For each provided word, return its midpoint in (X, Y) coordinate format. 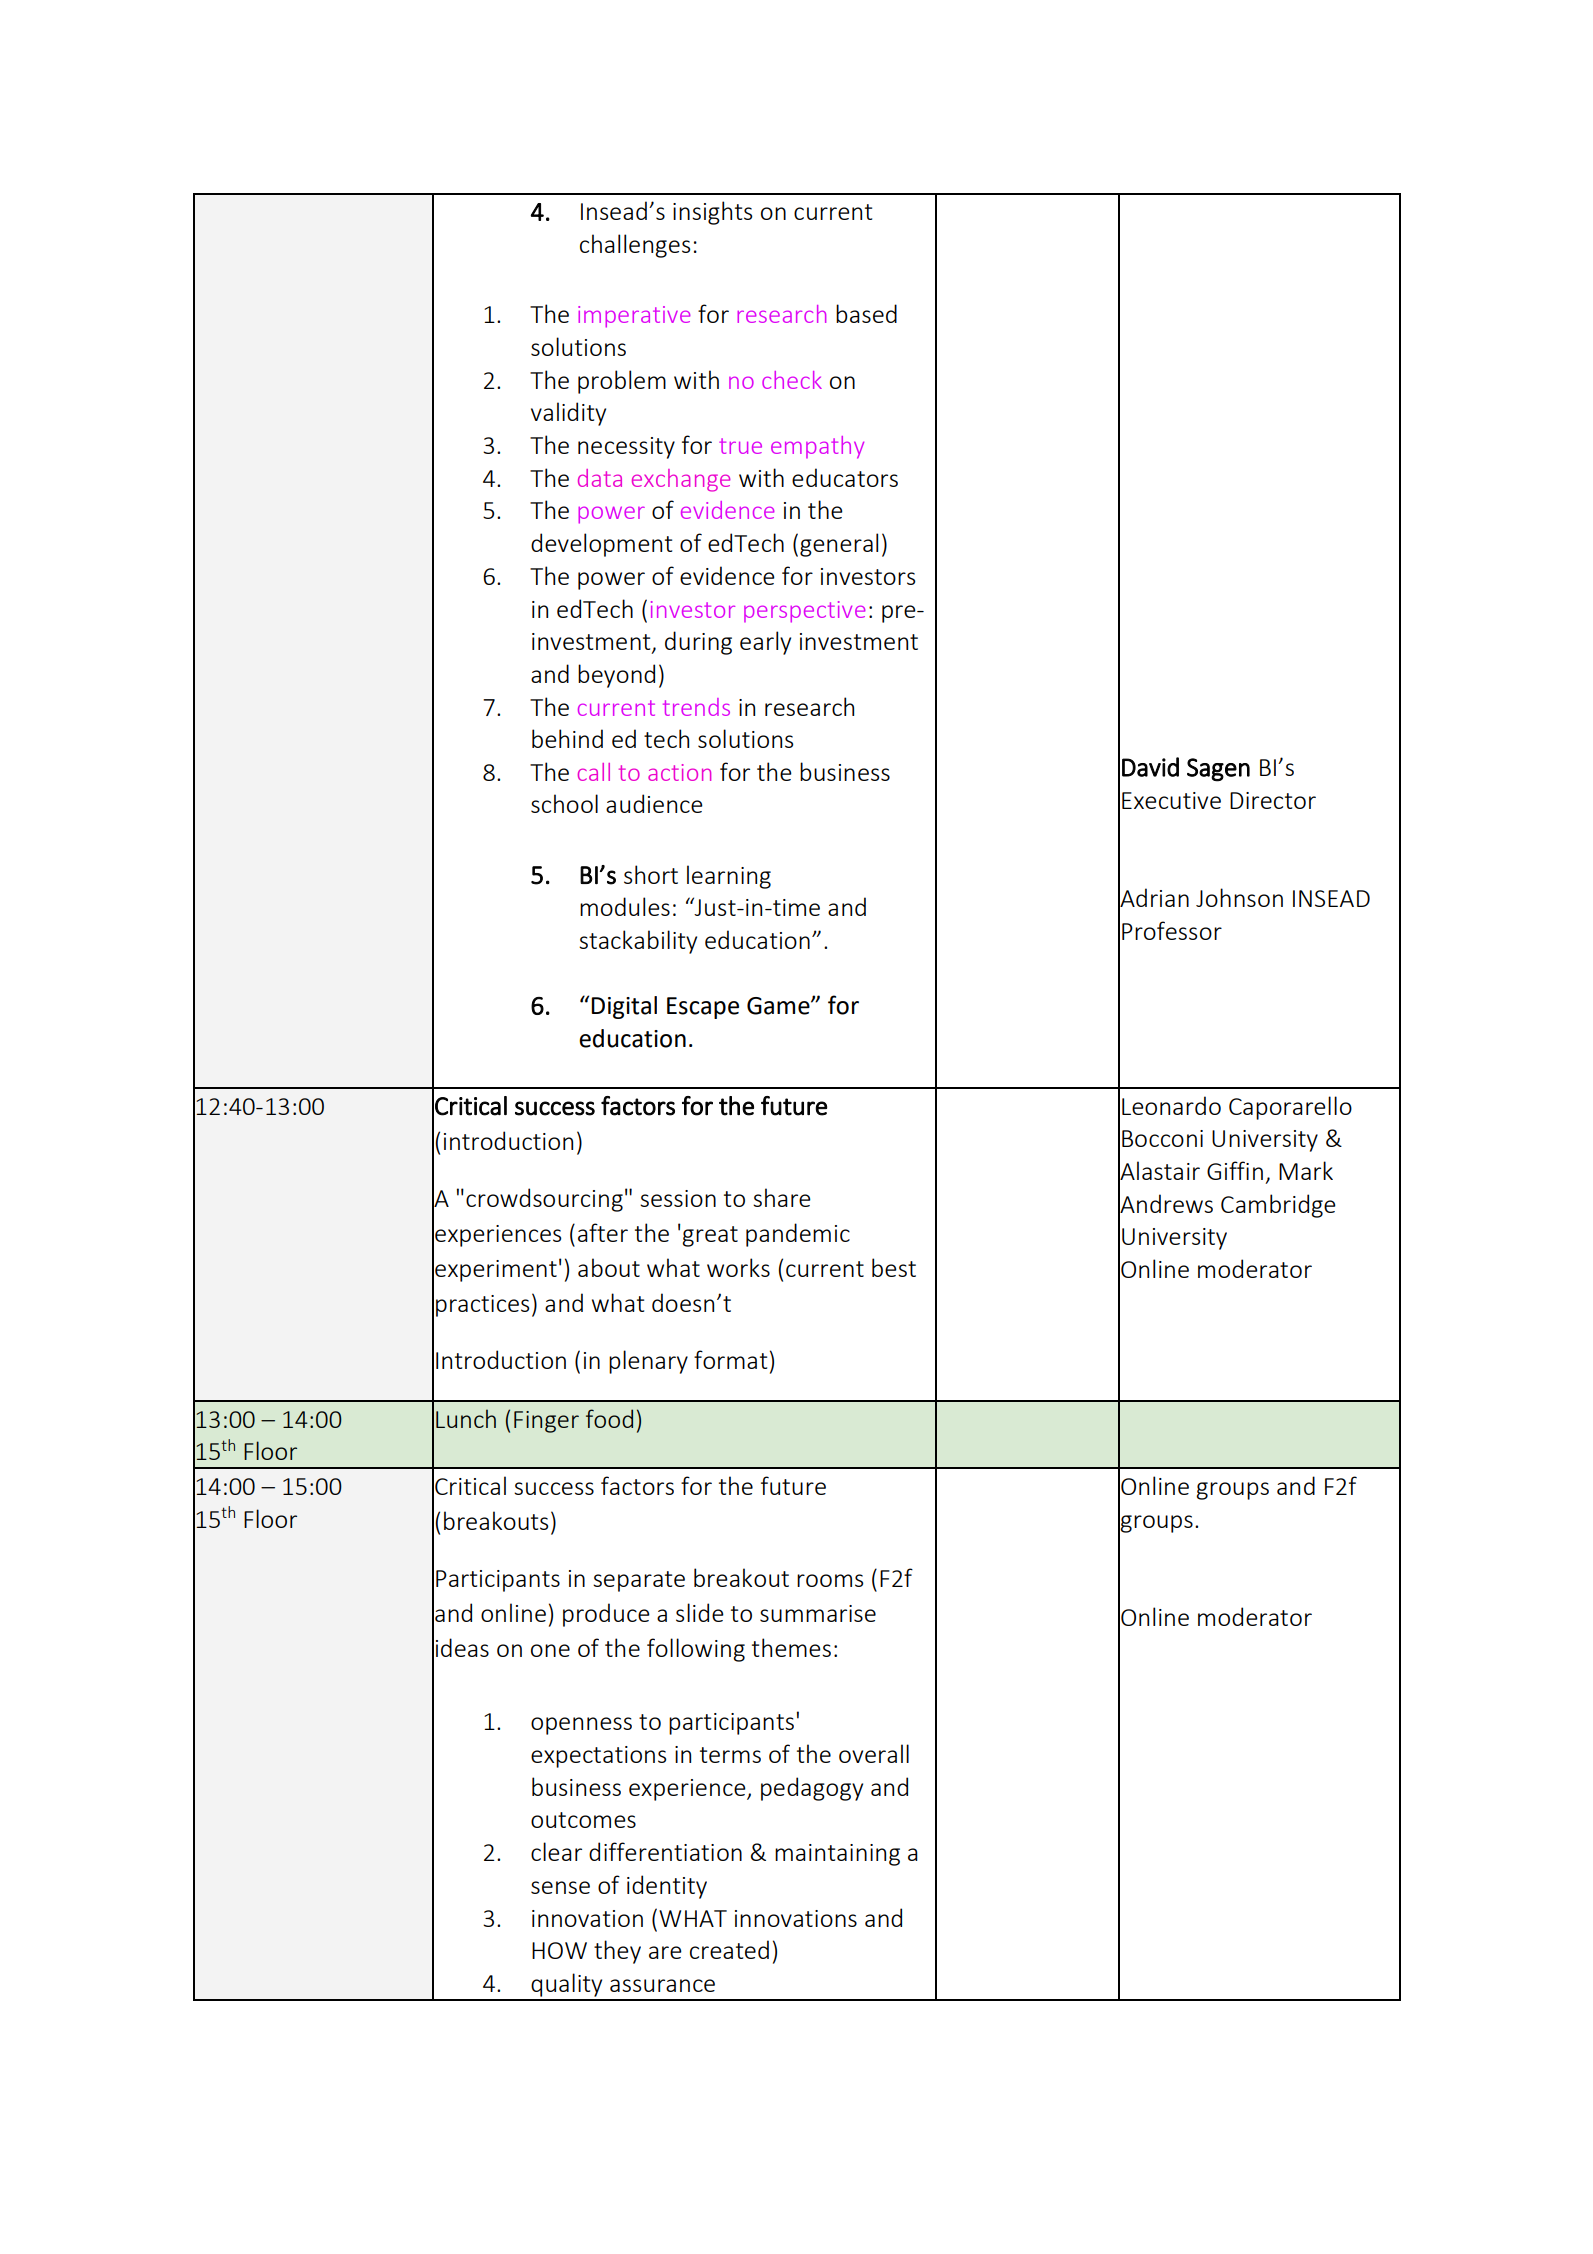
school (564, 803)
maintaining (837, 1855)
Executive (1171, 800)
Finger (546, 1422)
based (866, 313)
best (894, 1267)
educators (845, 477)
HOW (559, 1950)
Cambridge (1278, 1206)
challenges (635, 246)
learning (729, 877)
